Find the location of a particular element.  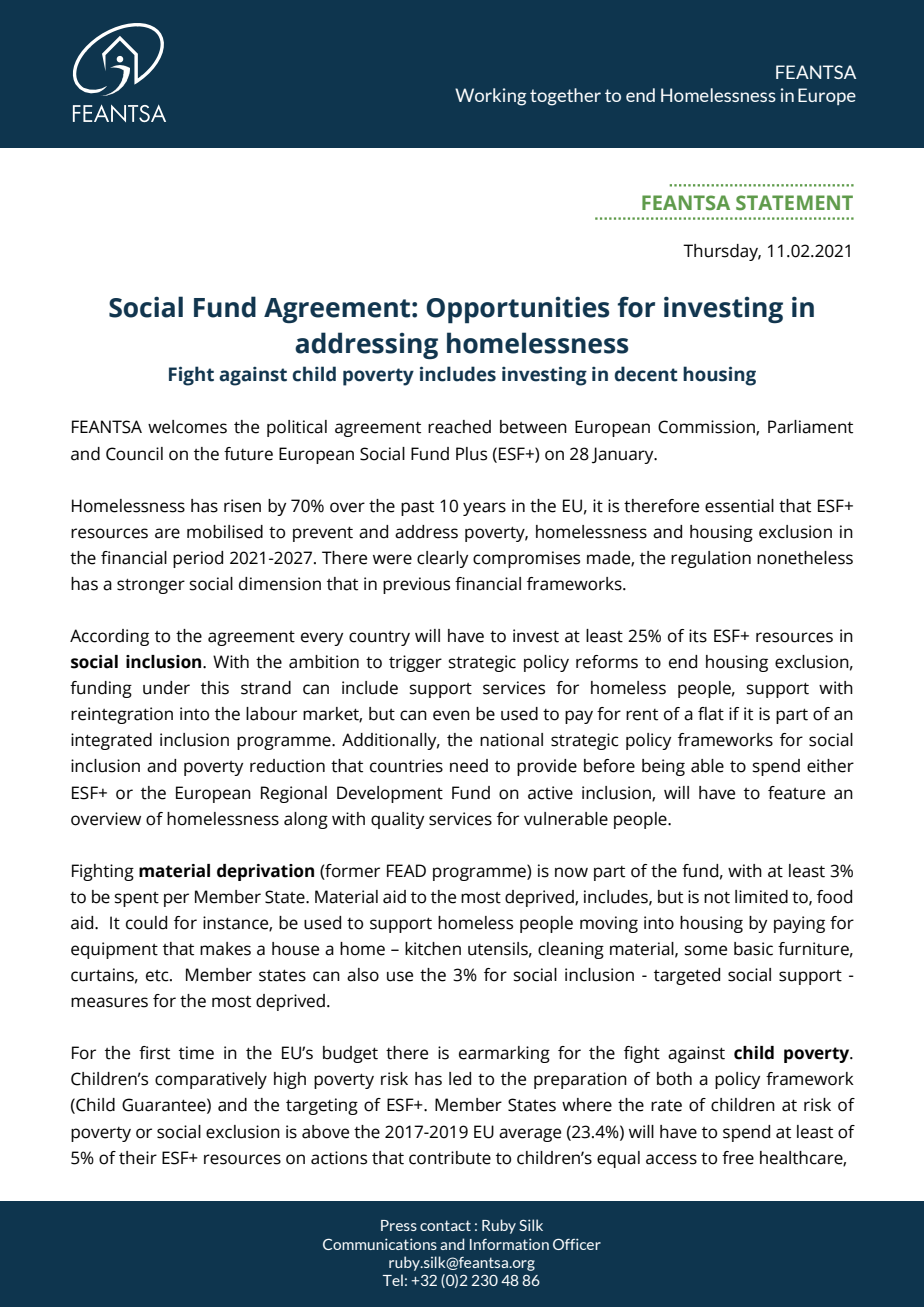

together is located at coordinates (565, 97).
